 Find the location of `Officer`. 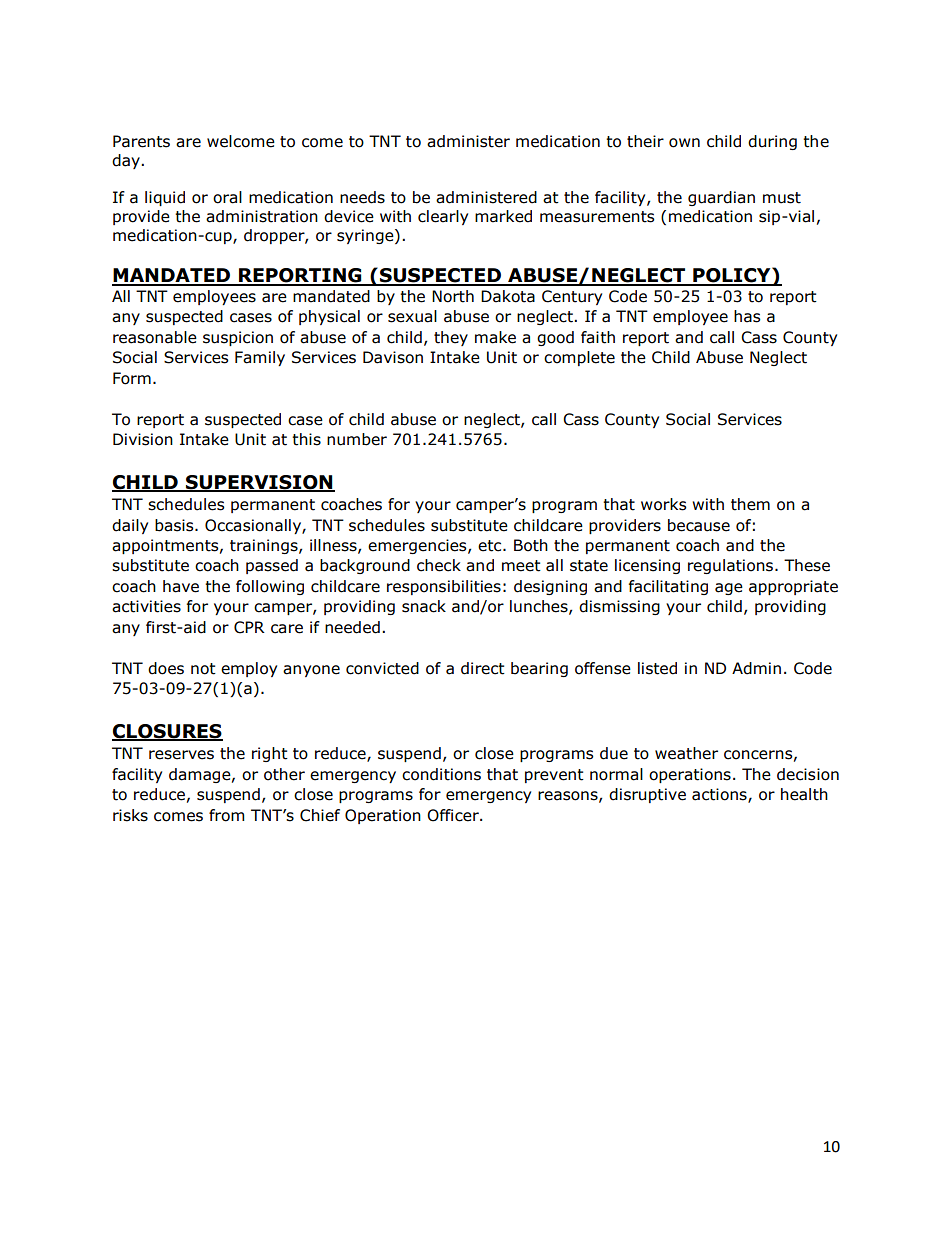

Officer is located at coordinates (454, 815).
